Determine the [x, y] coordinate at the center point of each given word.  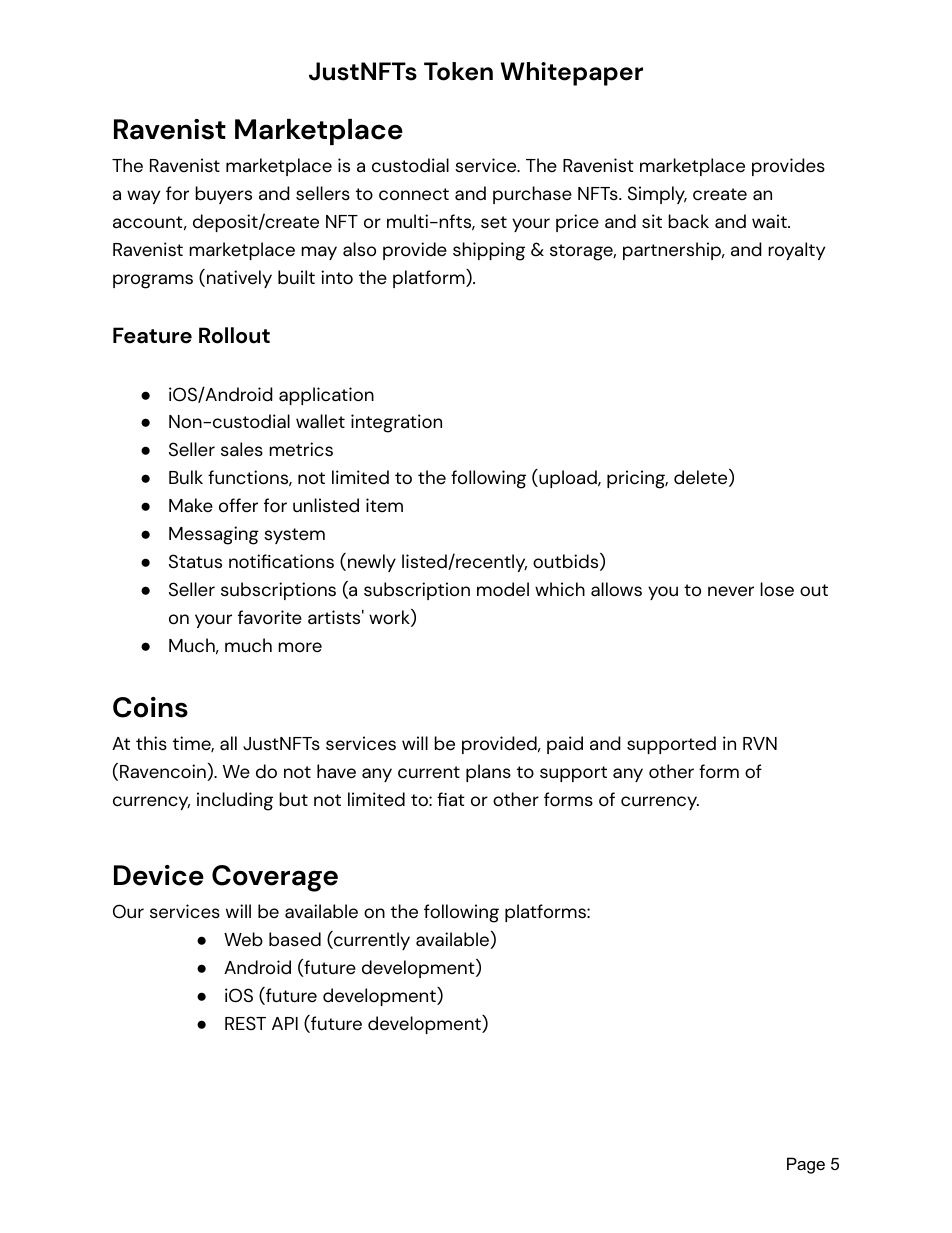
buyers [223, 195]
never [731, 591]
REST [245, 1023]
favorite [270, 617]
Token [458, 71]
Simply [657, 195]
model [503, 589]
